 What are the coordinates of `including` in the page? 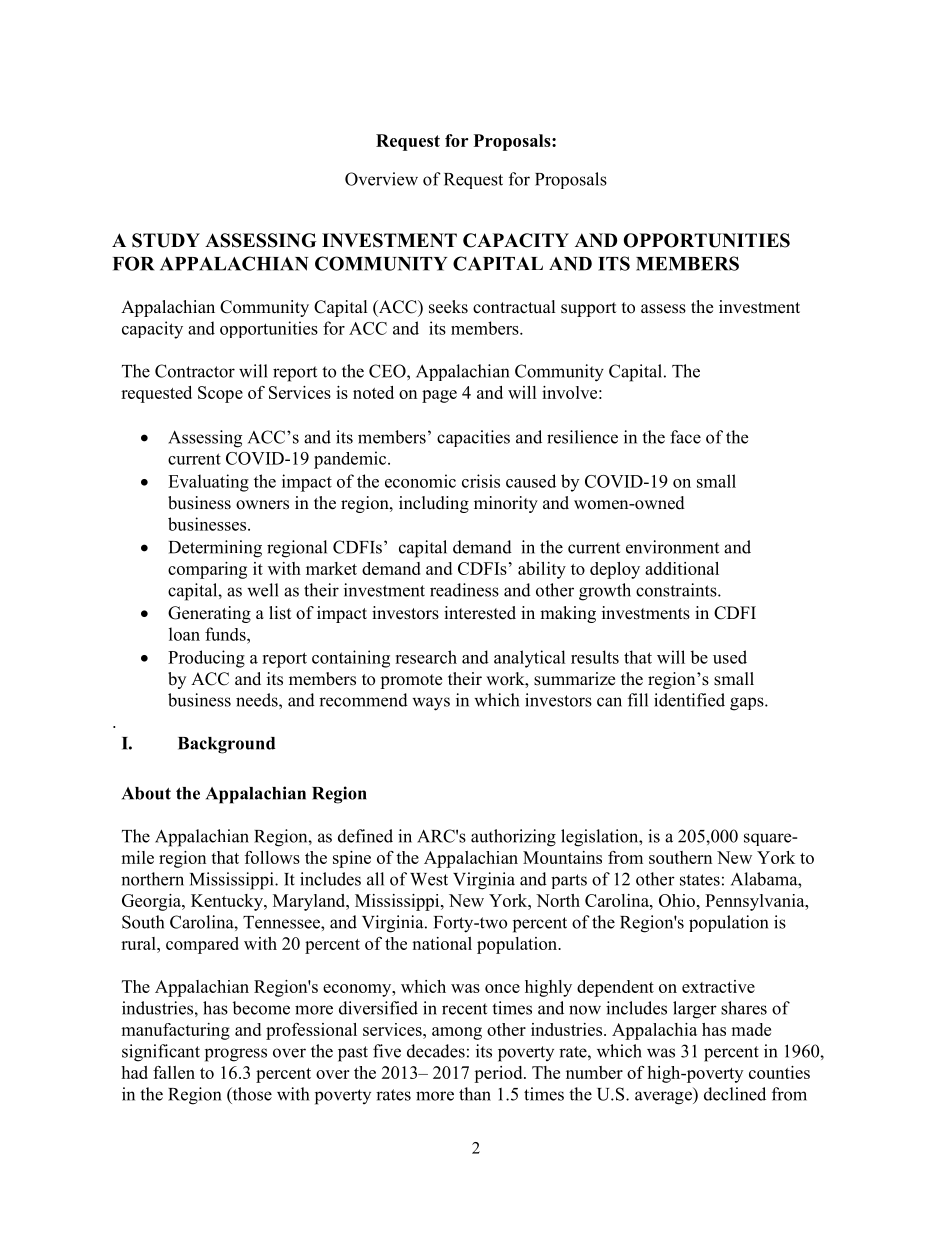 It's located at (434, 504).
